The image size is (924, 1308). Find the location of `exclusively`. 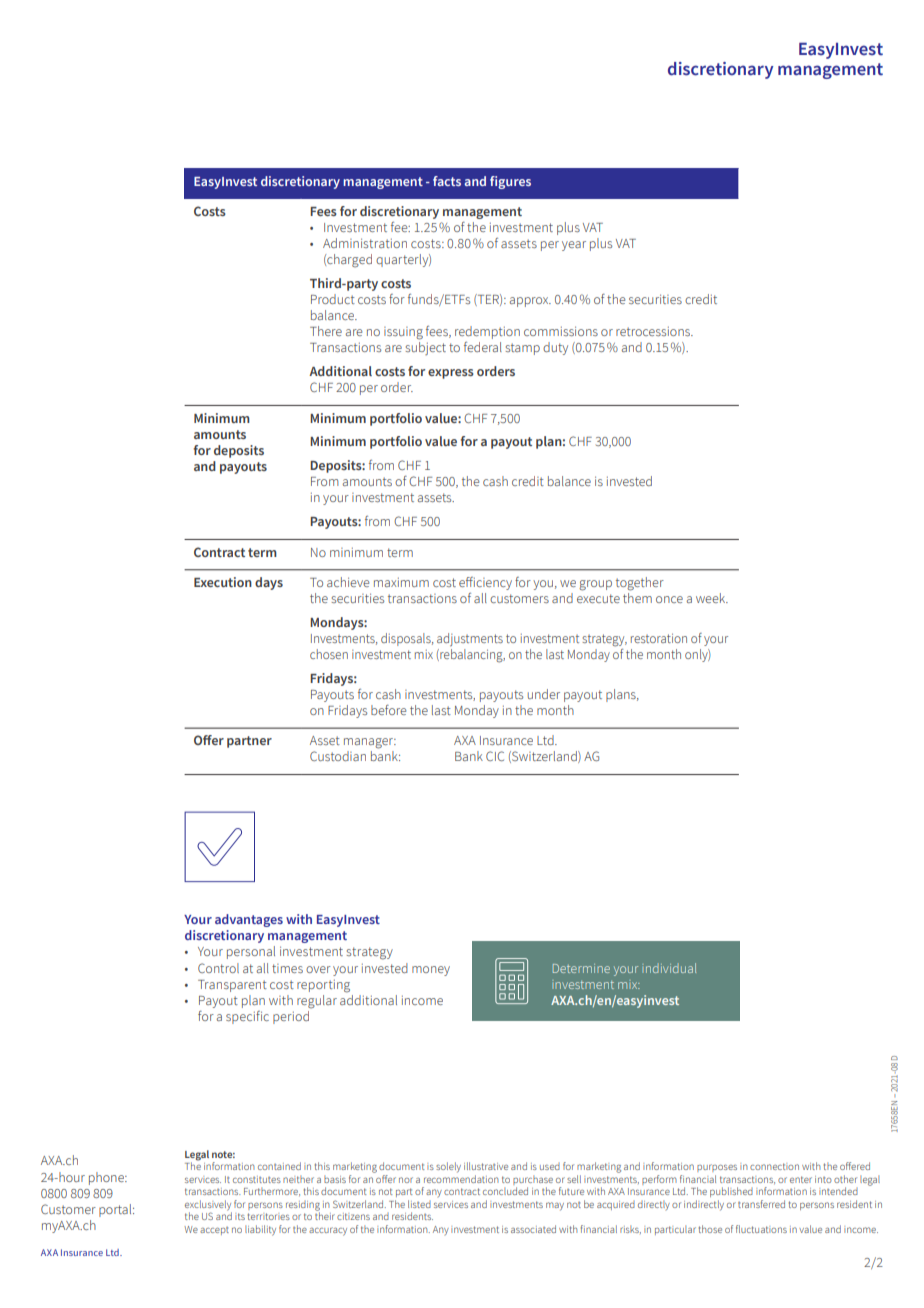

exclusively is located at coordinates (208, 1205).
